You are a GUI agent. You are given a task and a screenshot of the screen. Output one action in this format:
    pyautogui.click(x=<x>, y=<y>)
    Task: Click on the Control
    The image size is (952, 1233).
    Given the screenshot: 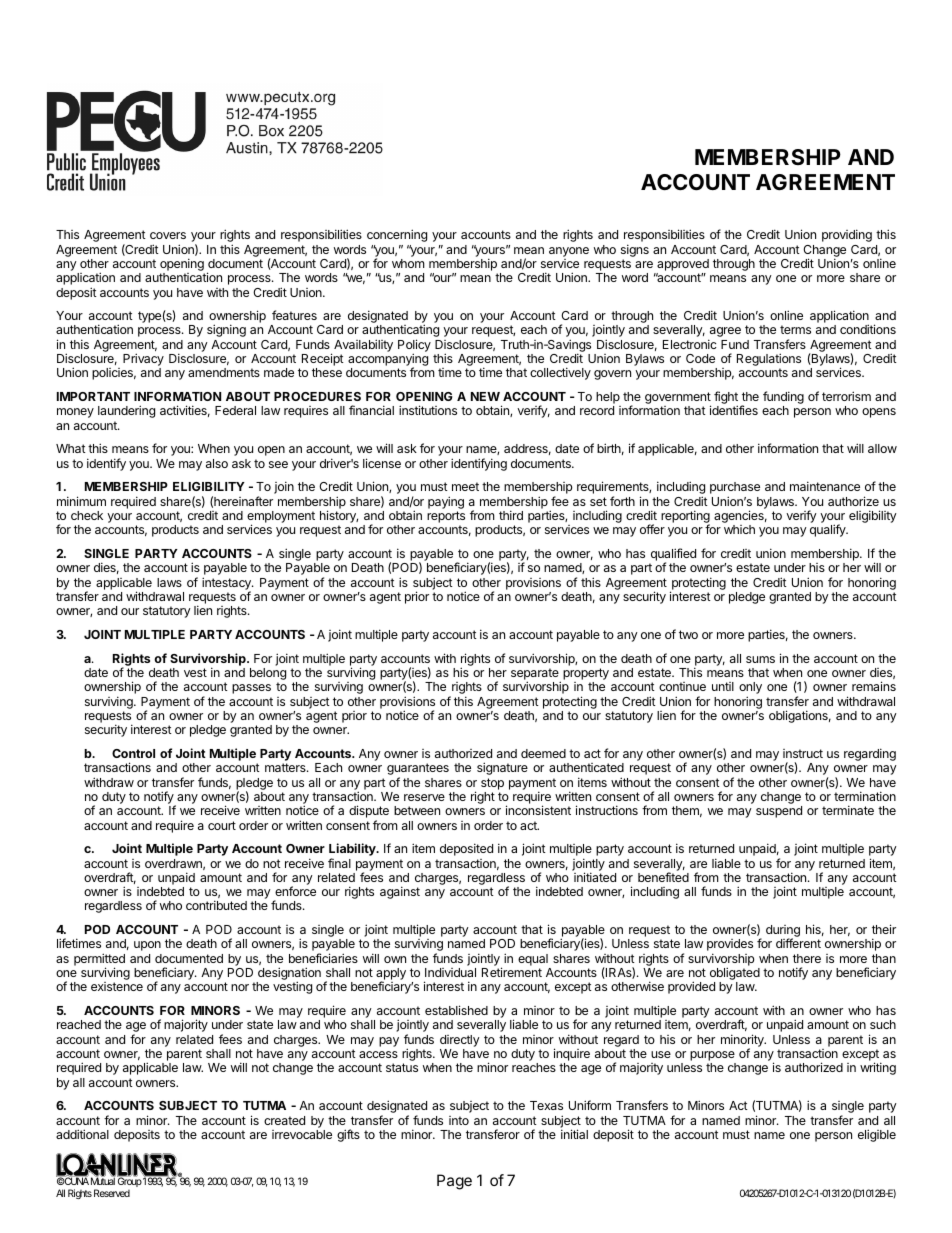 What is the action you would take?
    pyautogui.click(x=133, y=753)
